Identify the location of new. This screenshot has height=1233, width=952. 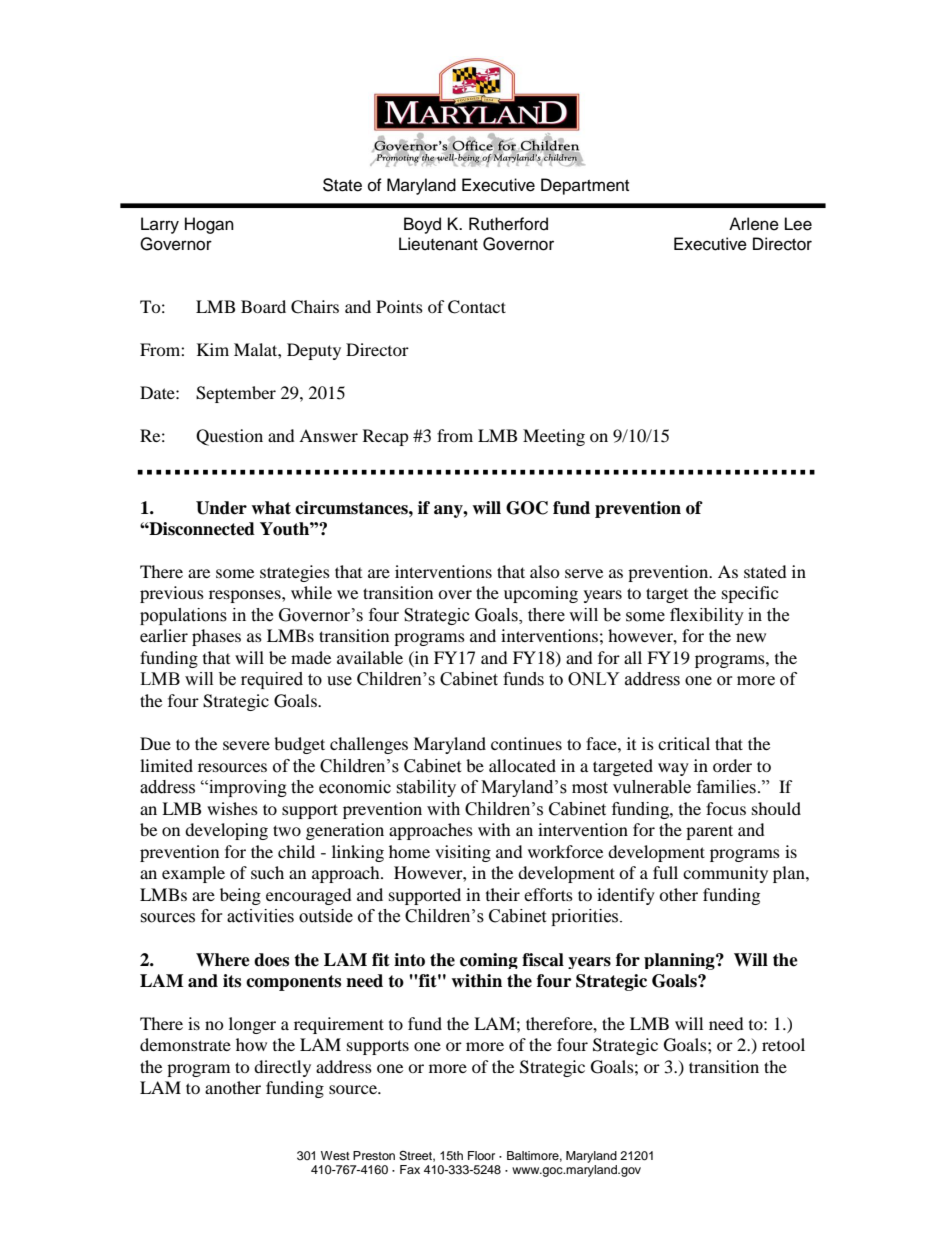
(751, 637).
